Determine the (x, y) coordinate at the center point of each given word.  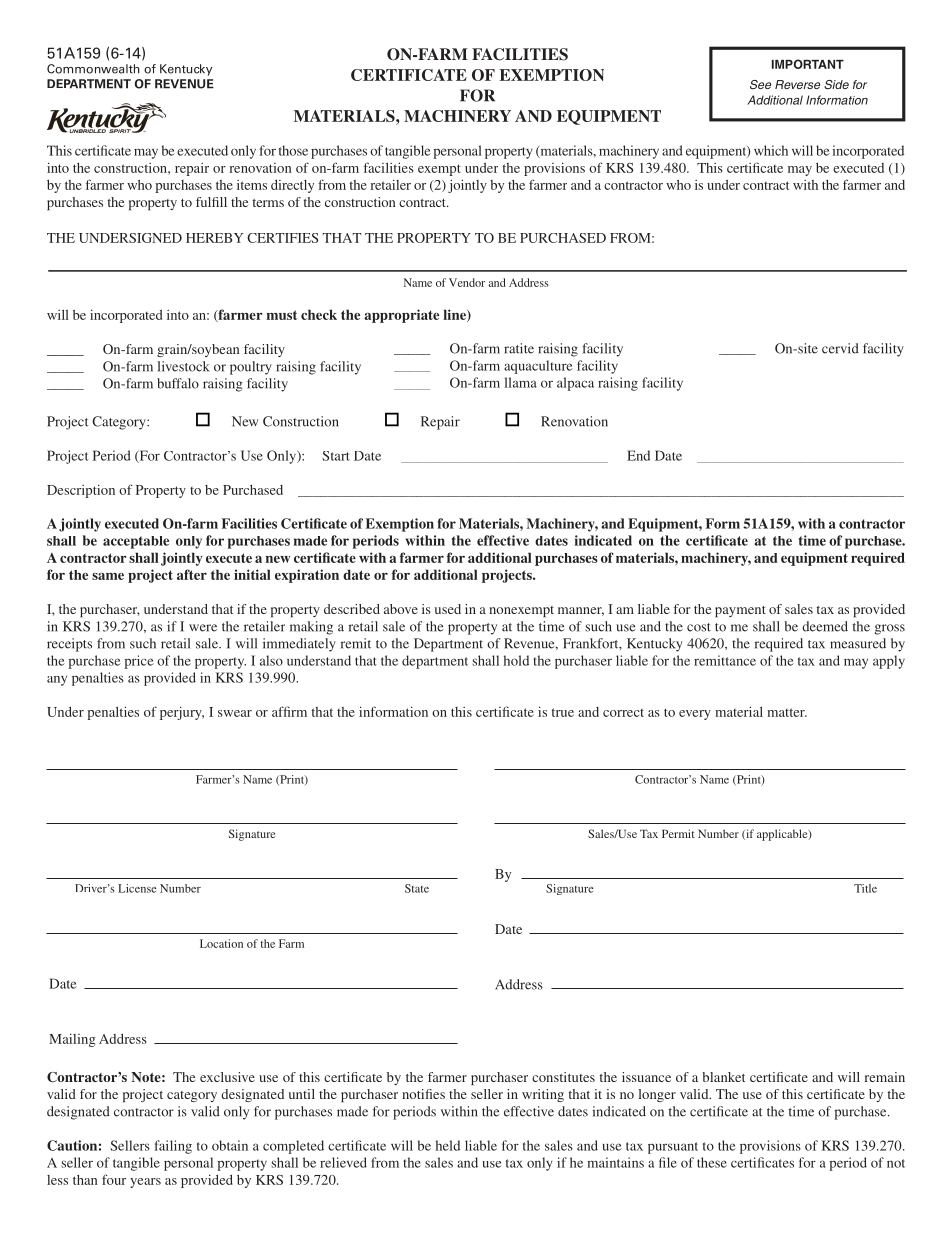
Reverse (797, 84)
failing (173, 1147)
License (137, 888)
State (417, 888)
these (712, 1162)
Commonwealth (93, 69)
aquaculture (538, 367)
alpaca (575, 384)
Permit (678, 833)
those (293, 150)
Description (81, 491)
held (448, 1145)
